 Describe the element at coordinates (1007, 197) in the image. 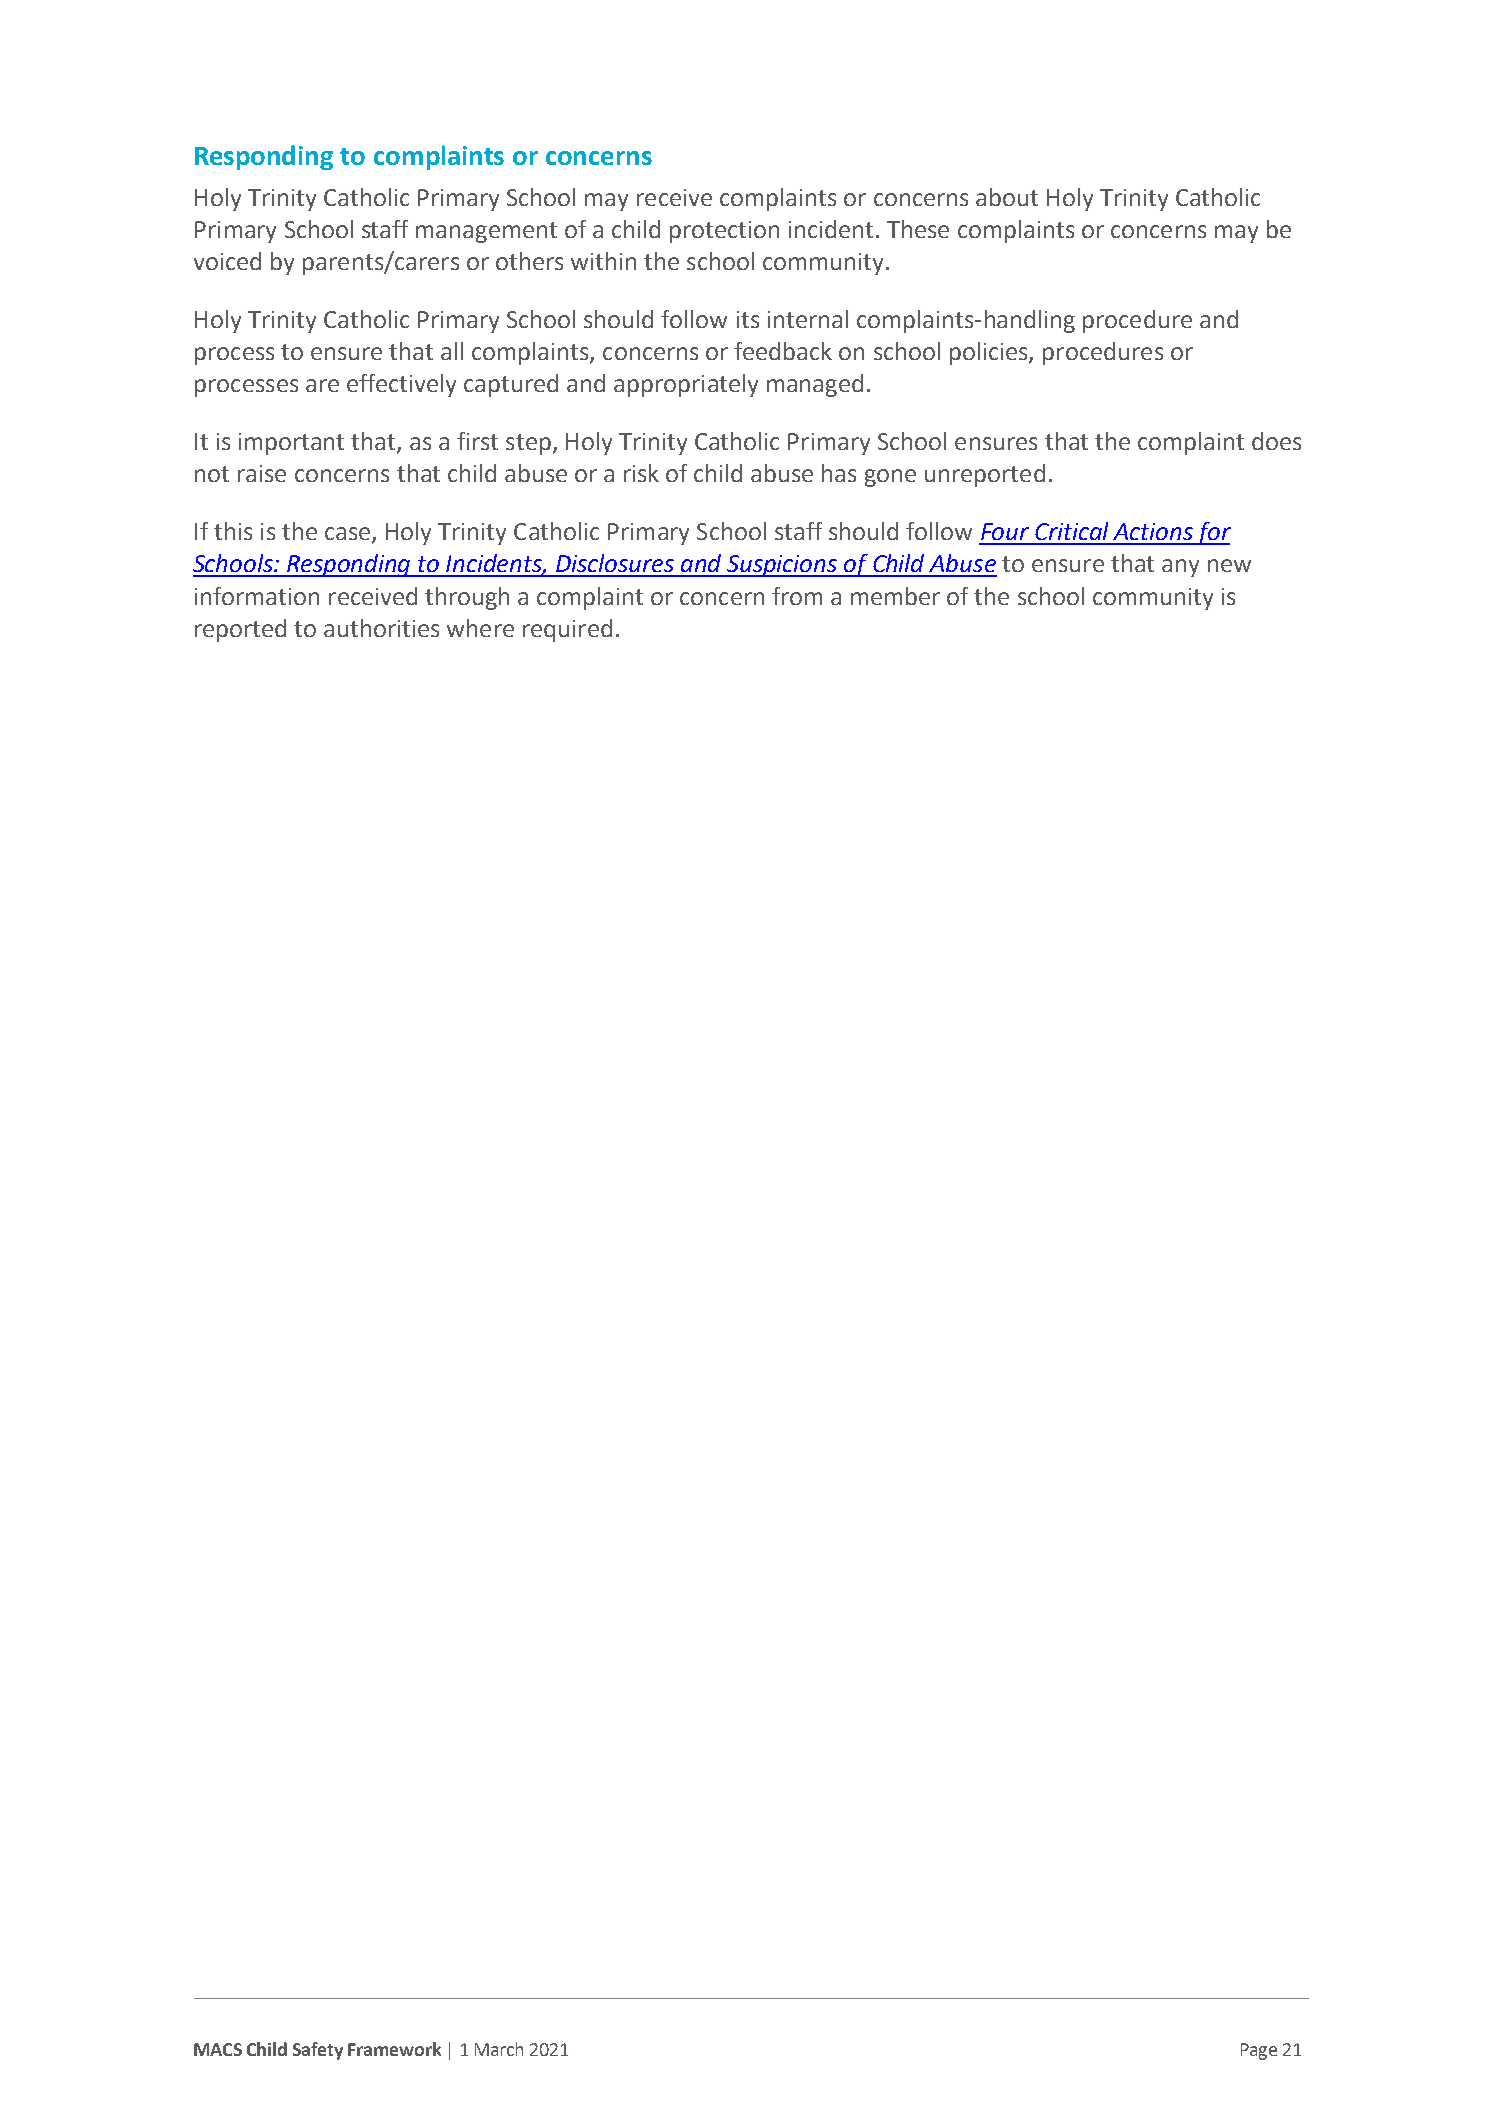

I see `about` at that location.
